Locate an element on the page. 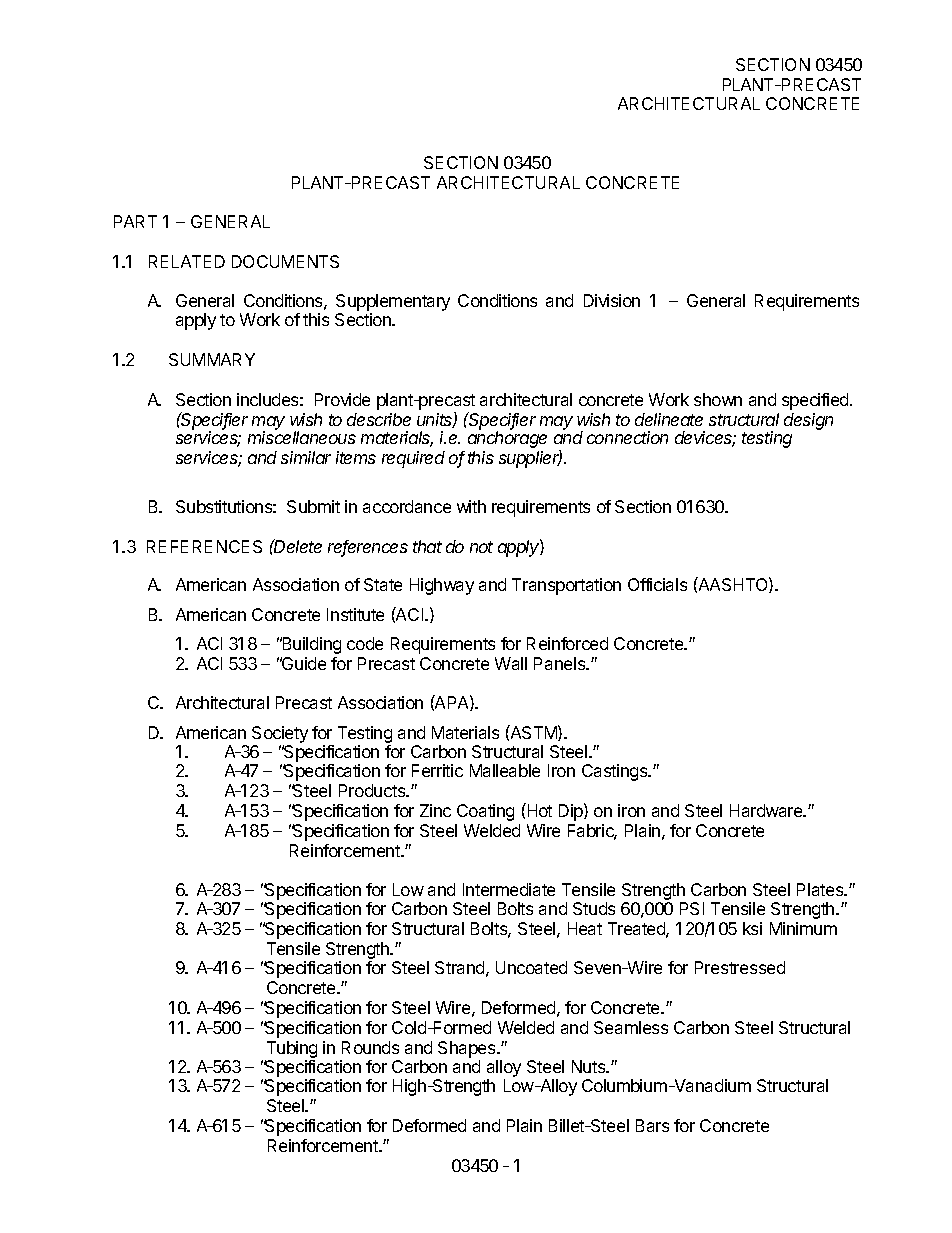 The image size is (952, 1233). PSI is located at coordinates (692, 908).
